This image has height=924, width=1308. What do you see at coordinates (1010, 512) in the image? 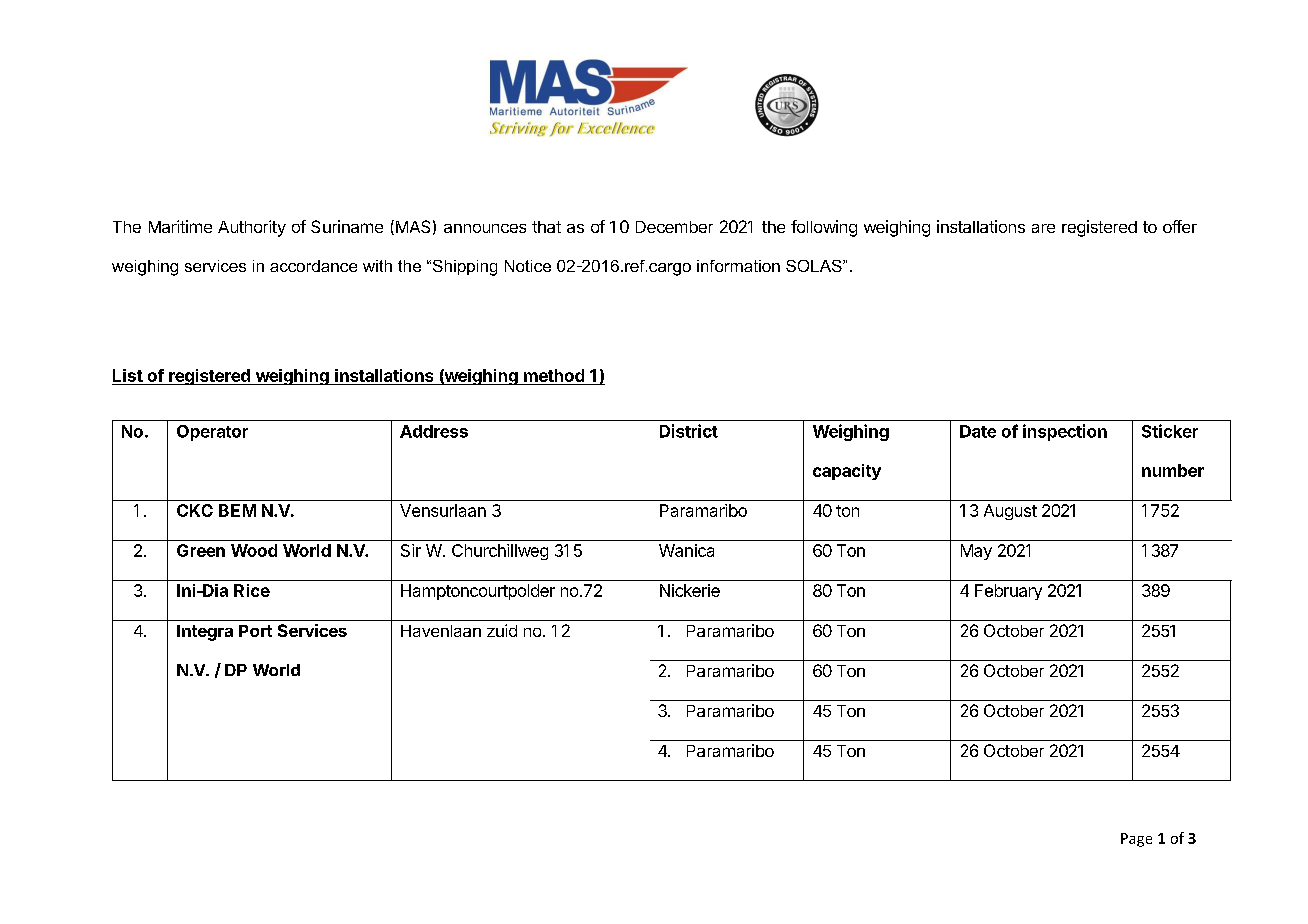
I see `August` at bounding box center [1010, 512].
